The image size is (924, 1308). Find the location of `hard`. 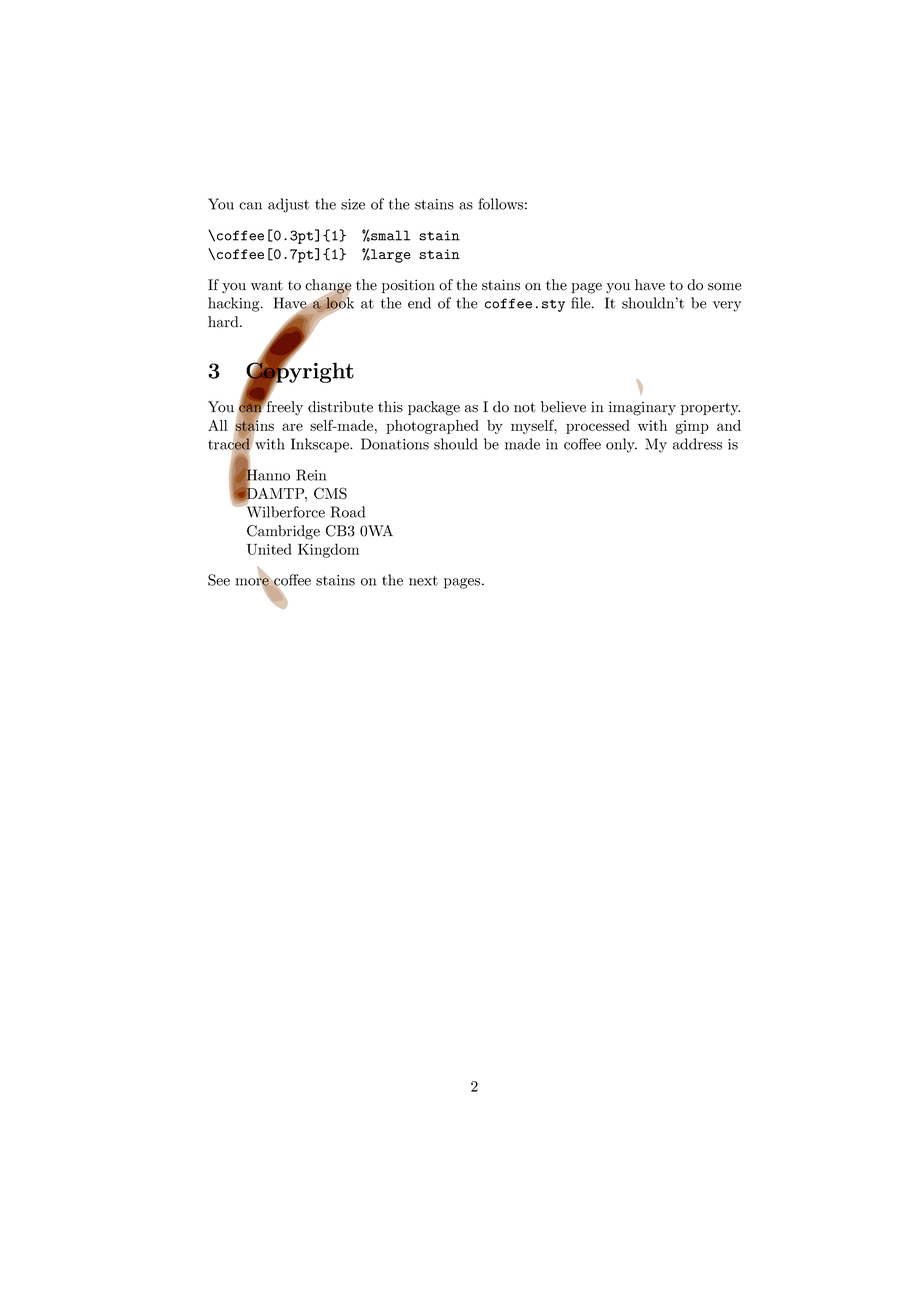

hard is located at coordinates (224, 322).
